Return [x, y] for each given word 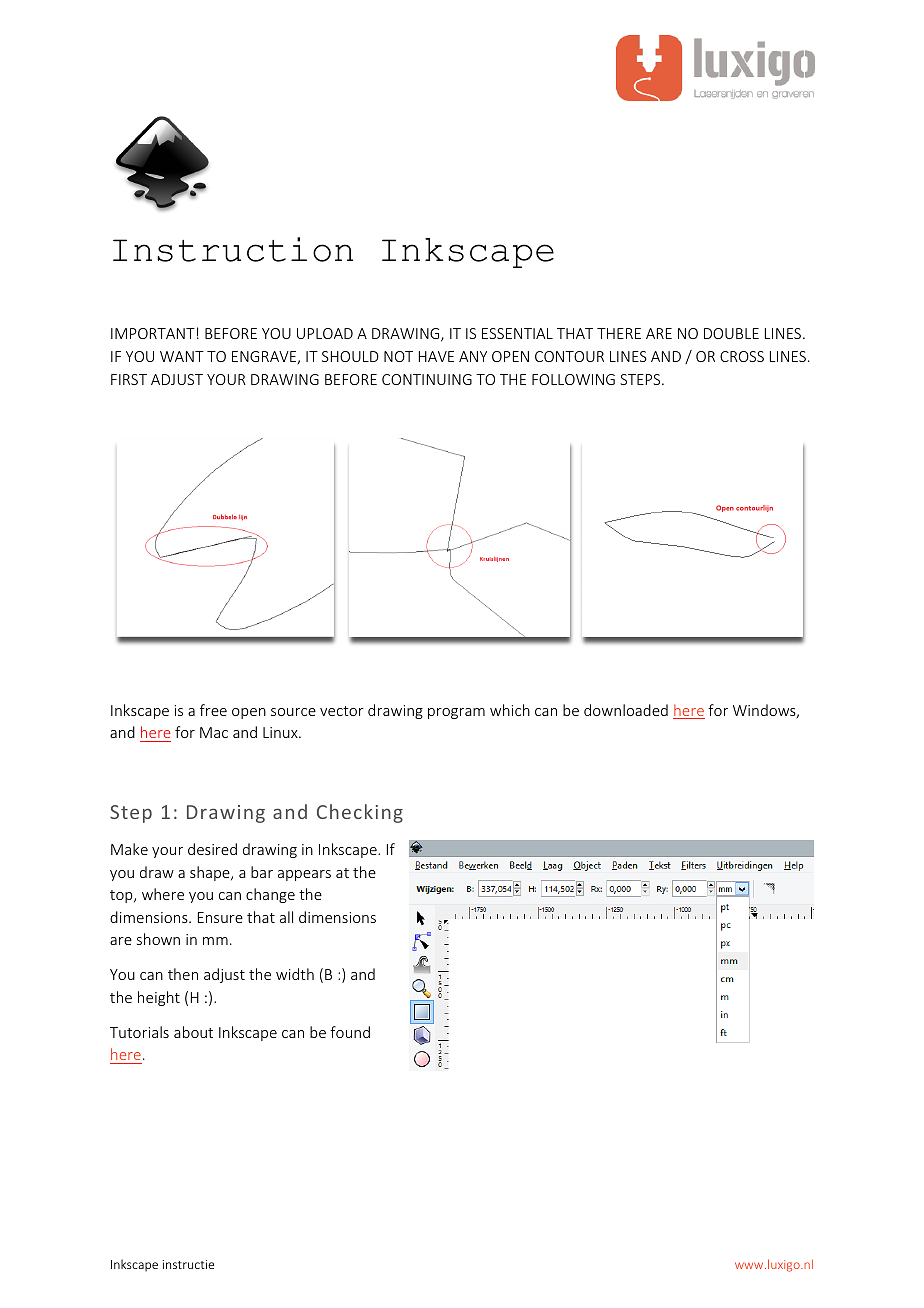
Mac [214, 732]
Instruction [233, 249]
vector [342, 711]
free [213, 710]
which [510, 710]
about [193, 1032]
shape [211, 873]
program [456, 713]
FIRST [129, 379]
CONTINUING [427, 379]
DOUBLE [731, 333]
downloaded [626, 710]
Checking [360, 813]
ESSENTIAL [517, 333]
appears [304, 875]
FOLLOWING [573, 379]
